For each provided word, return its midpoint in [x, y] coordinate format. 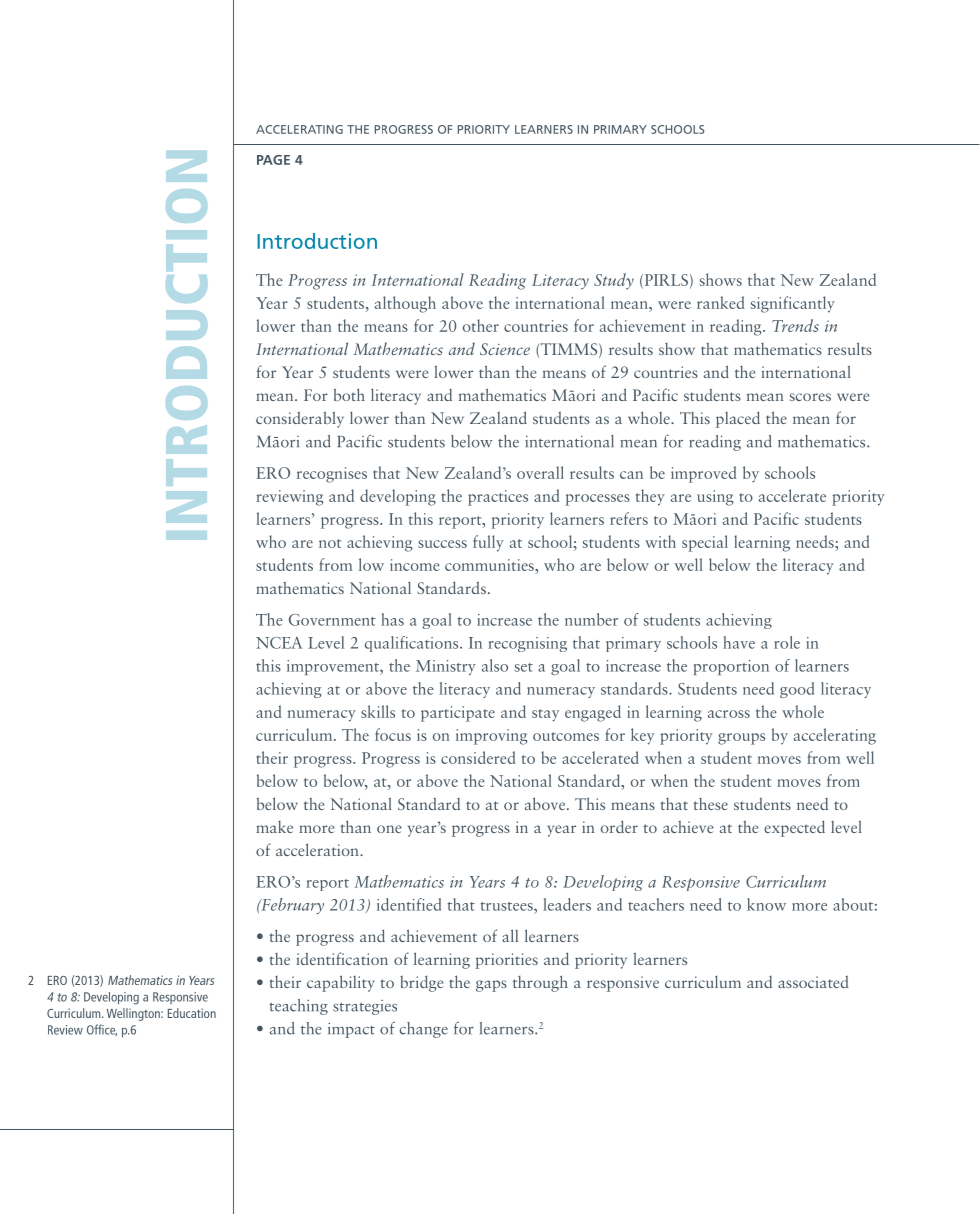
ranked [721, 302]
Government [332, 620]
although [405, 304]
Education [192, 1013]
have [739, 642]
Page [273, 160]
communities [490, 566]
